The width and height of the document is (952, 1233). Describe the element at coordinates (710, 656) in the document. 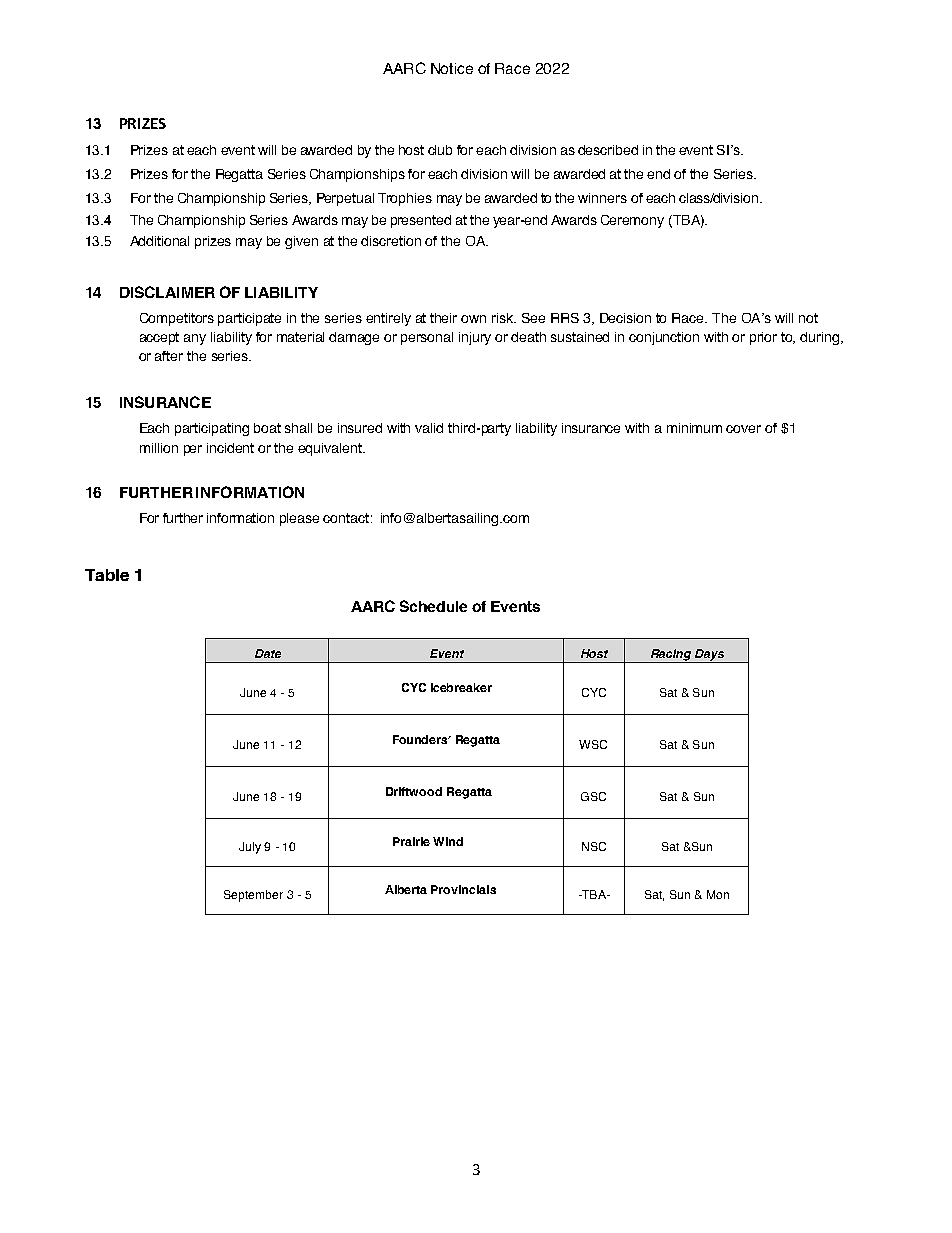

I see `Days` at that location.
